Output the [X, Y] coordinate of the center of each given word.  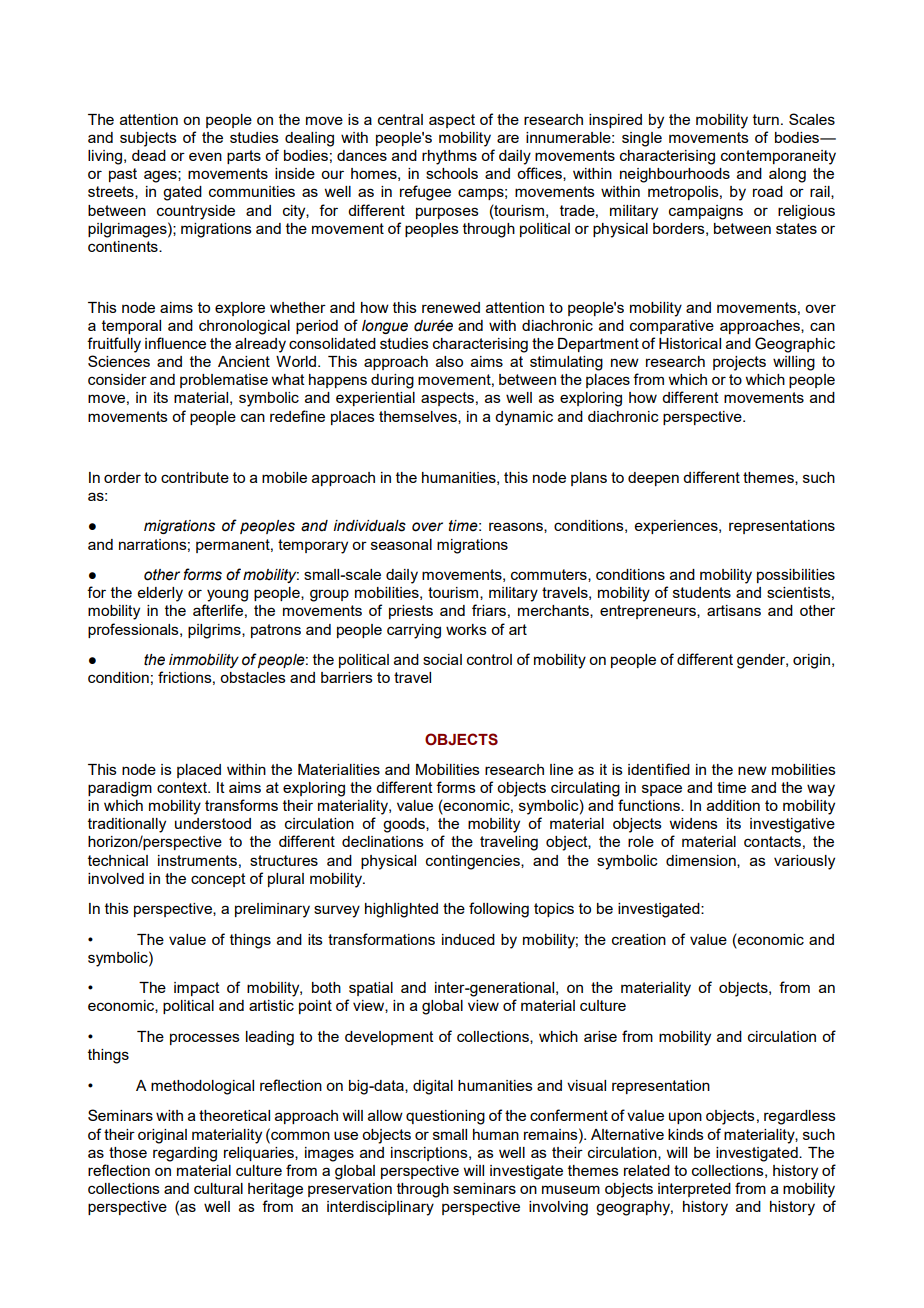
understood [213, 823]
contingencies [474, 862]
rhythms [449, 157]
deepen [653, 479]
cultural [218, 1188]
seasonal [401, 544]
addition [733, 805]
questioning [445, 1117]
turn [766, 119]
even [205, 156]
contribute [195, 477]
